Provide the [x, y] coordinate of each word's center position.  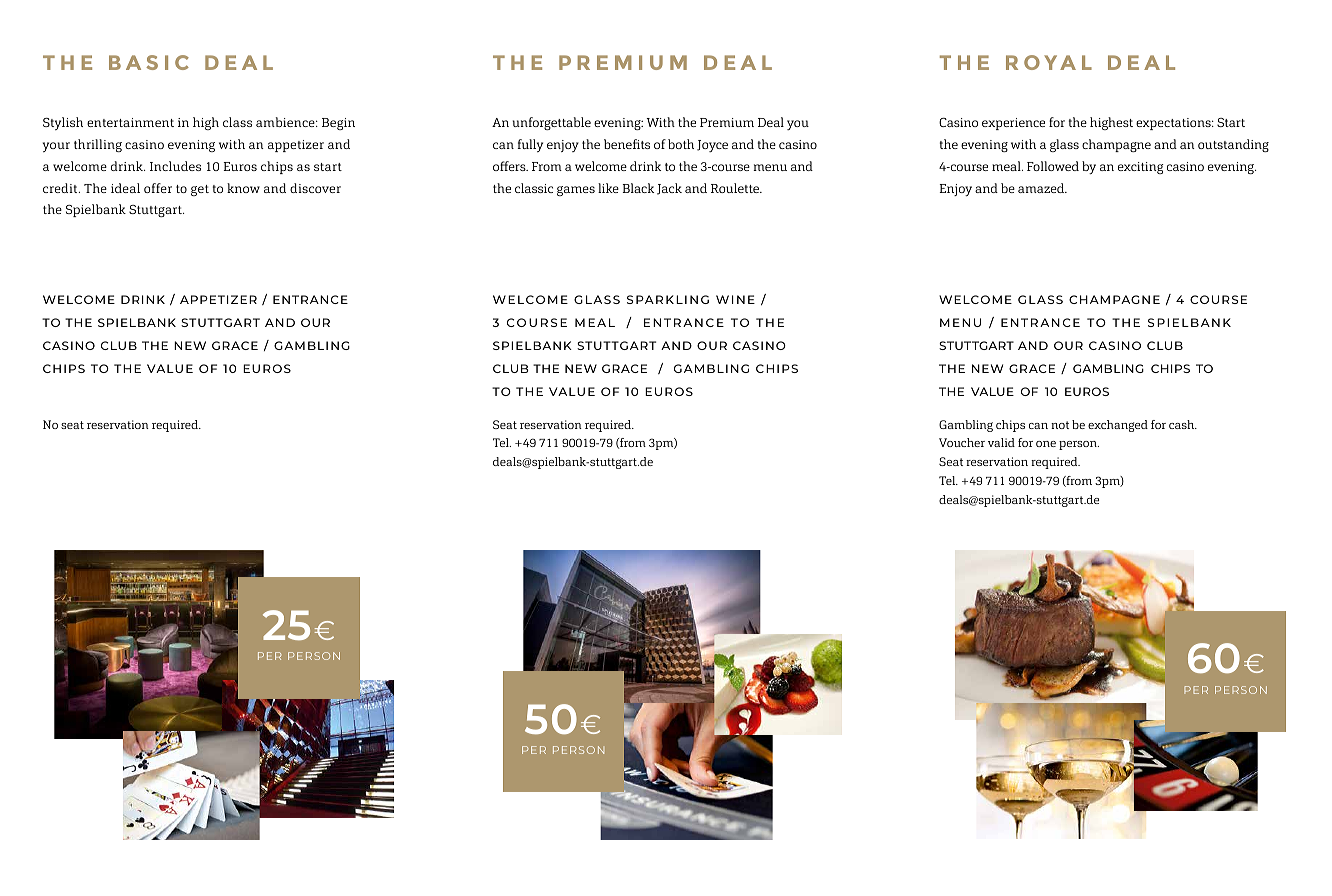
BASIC [149, 62]
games [576, 191]
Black [638, 188]
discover [315, 188]
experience [1013, 124]
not [1060, 425]
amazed [1042, 188]
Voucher [962, 442]
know [243, 188]
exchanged [1118, 426]
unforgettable [552, 123]
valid [1001, 442]
